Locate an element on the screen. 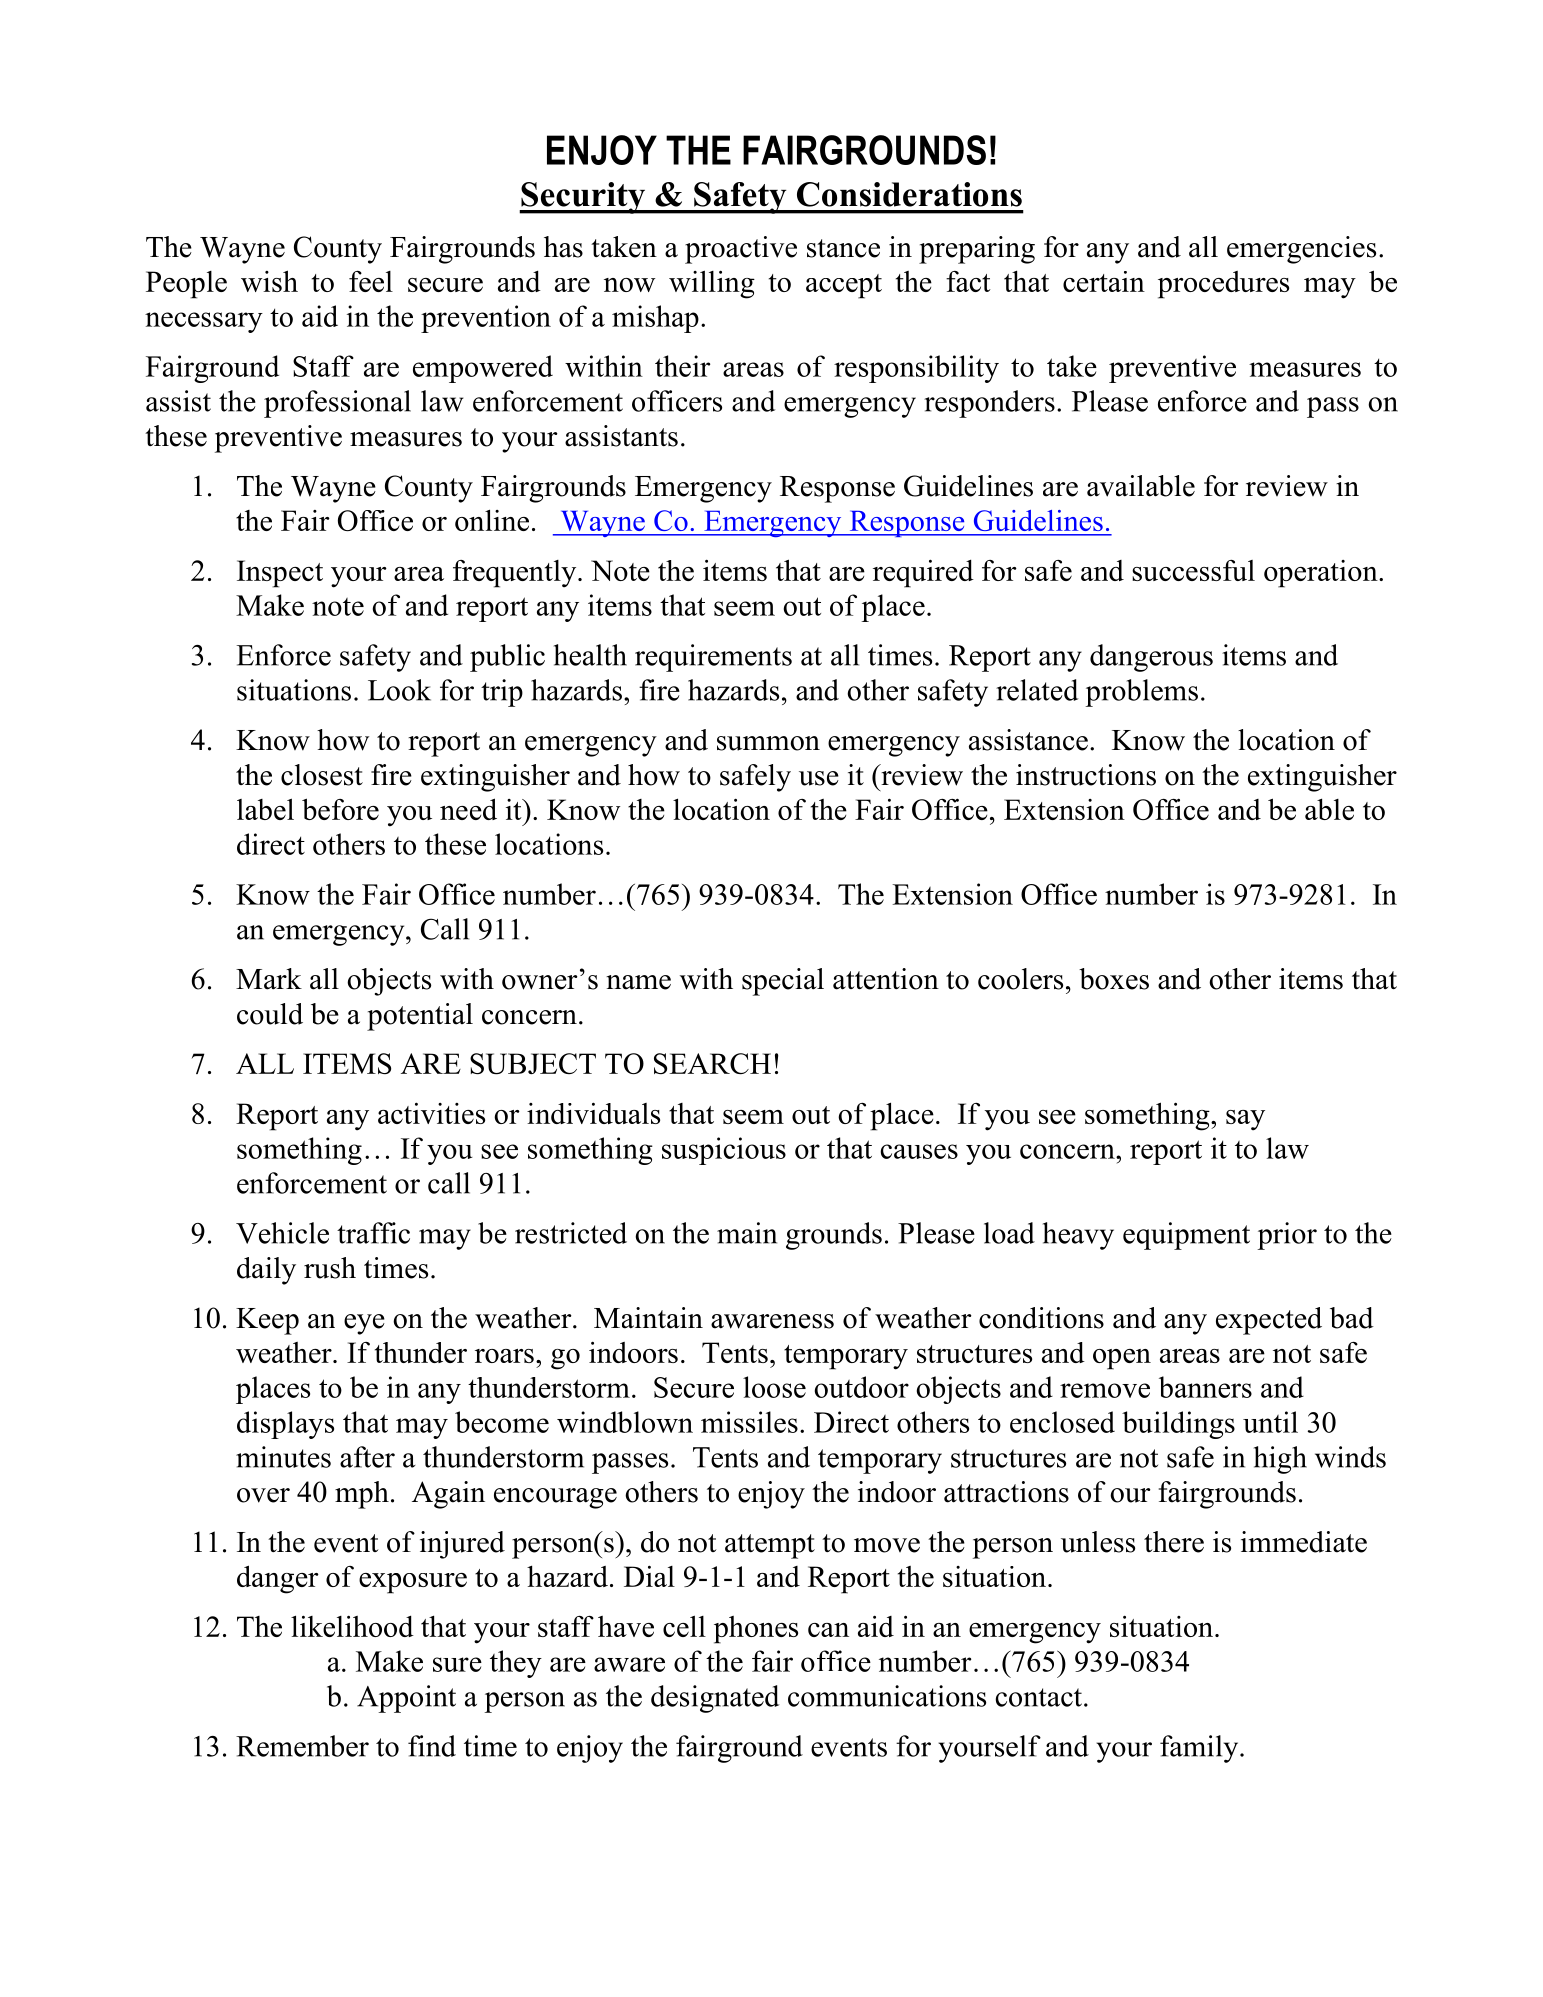 This screenshot has height=1997, width=1543. proactive is located at coordinates (741, 250).
